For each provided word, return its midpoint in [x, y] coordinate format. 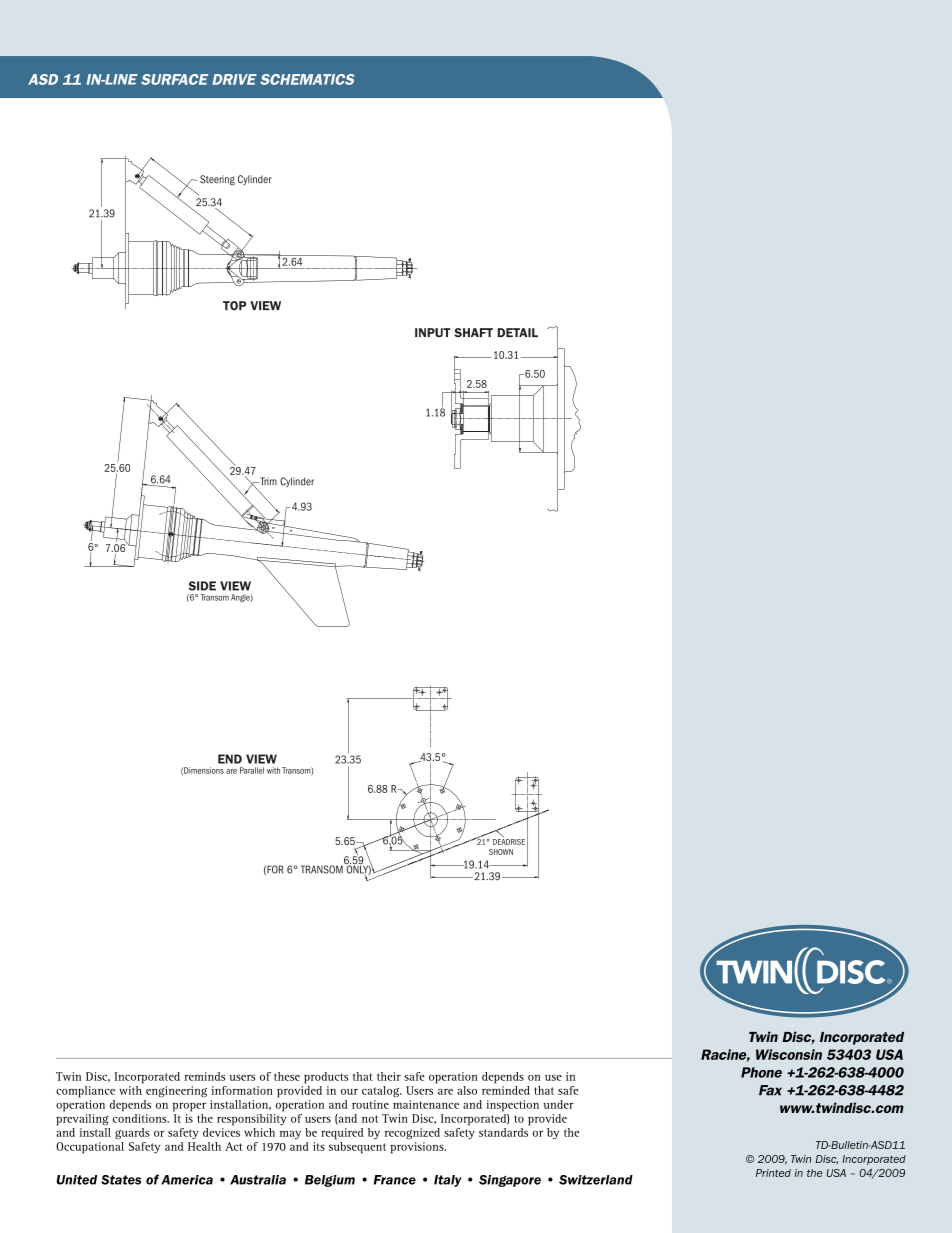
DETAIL [517, 332]
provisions [418, 1148]
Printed [773, 1173]
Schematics [307, 79]
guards [132, 1134]
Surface [174, 79]
